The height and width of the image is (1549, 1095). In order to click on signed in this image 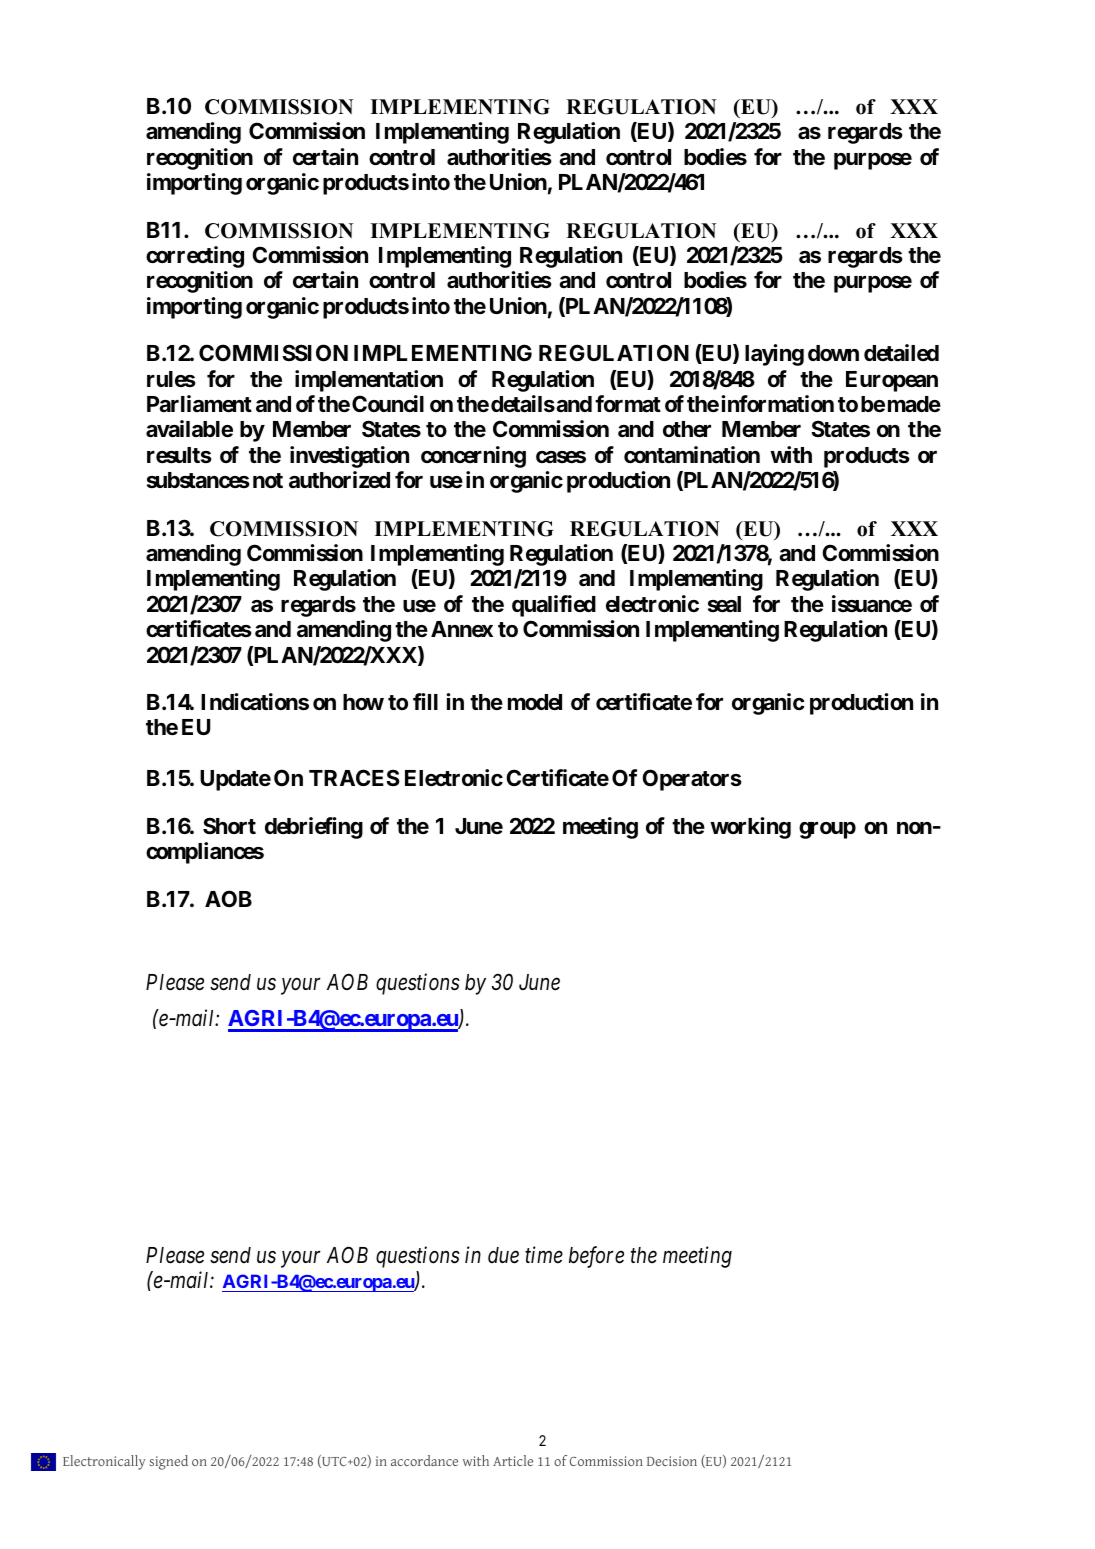, I will do `click(168, 1462)`.
